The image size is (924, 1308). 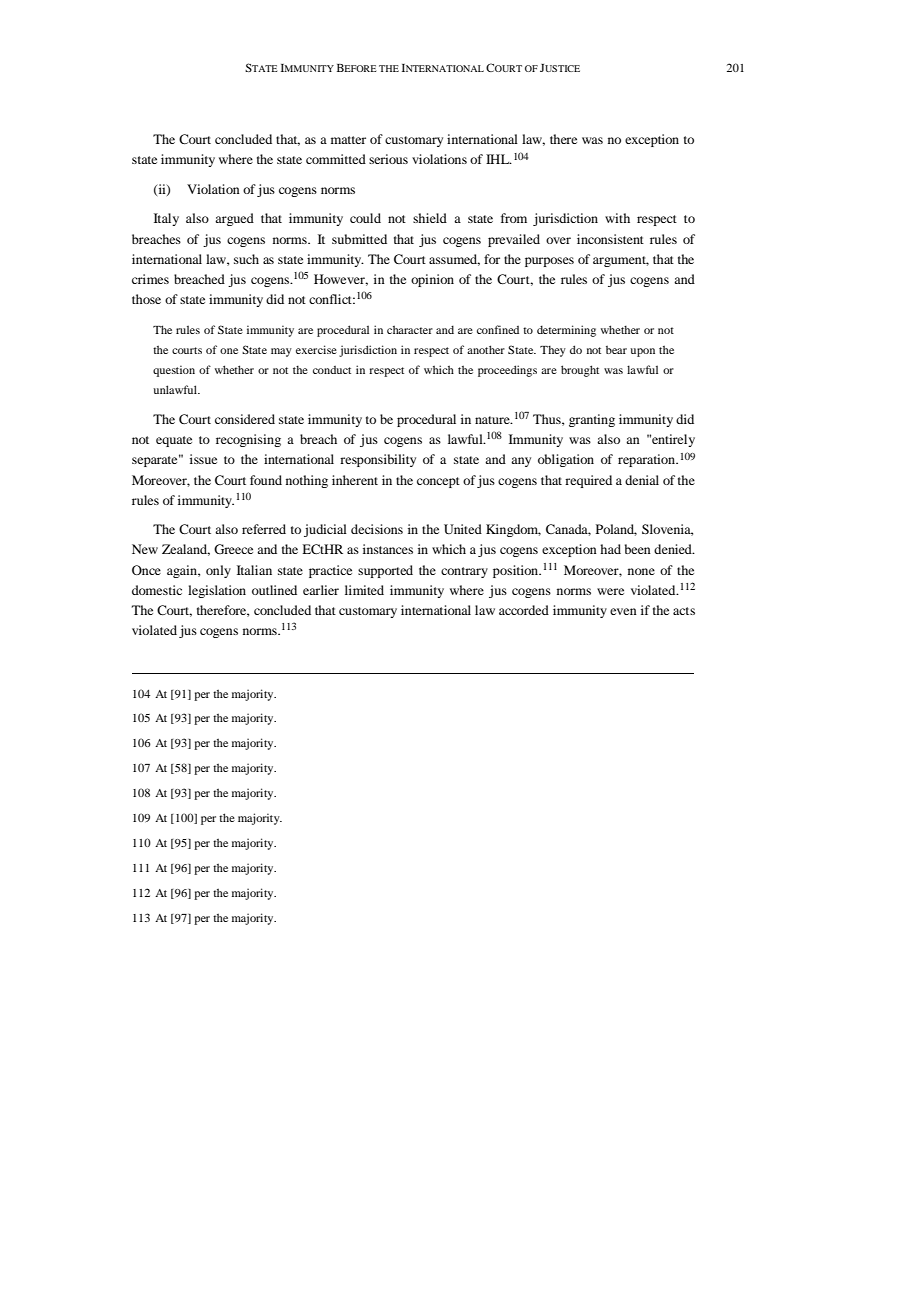 What do you see at coordinates (499, 159) in the image?
I see `IHL` at bounding box center [499, 159].
